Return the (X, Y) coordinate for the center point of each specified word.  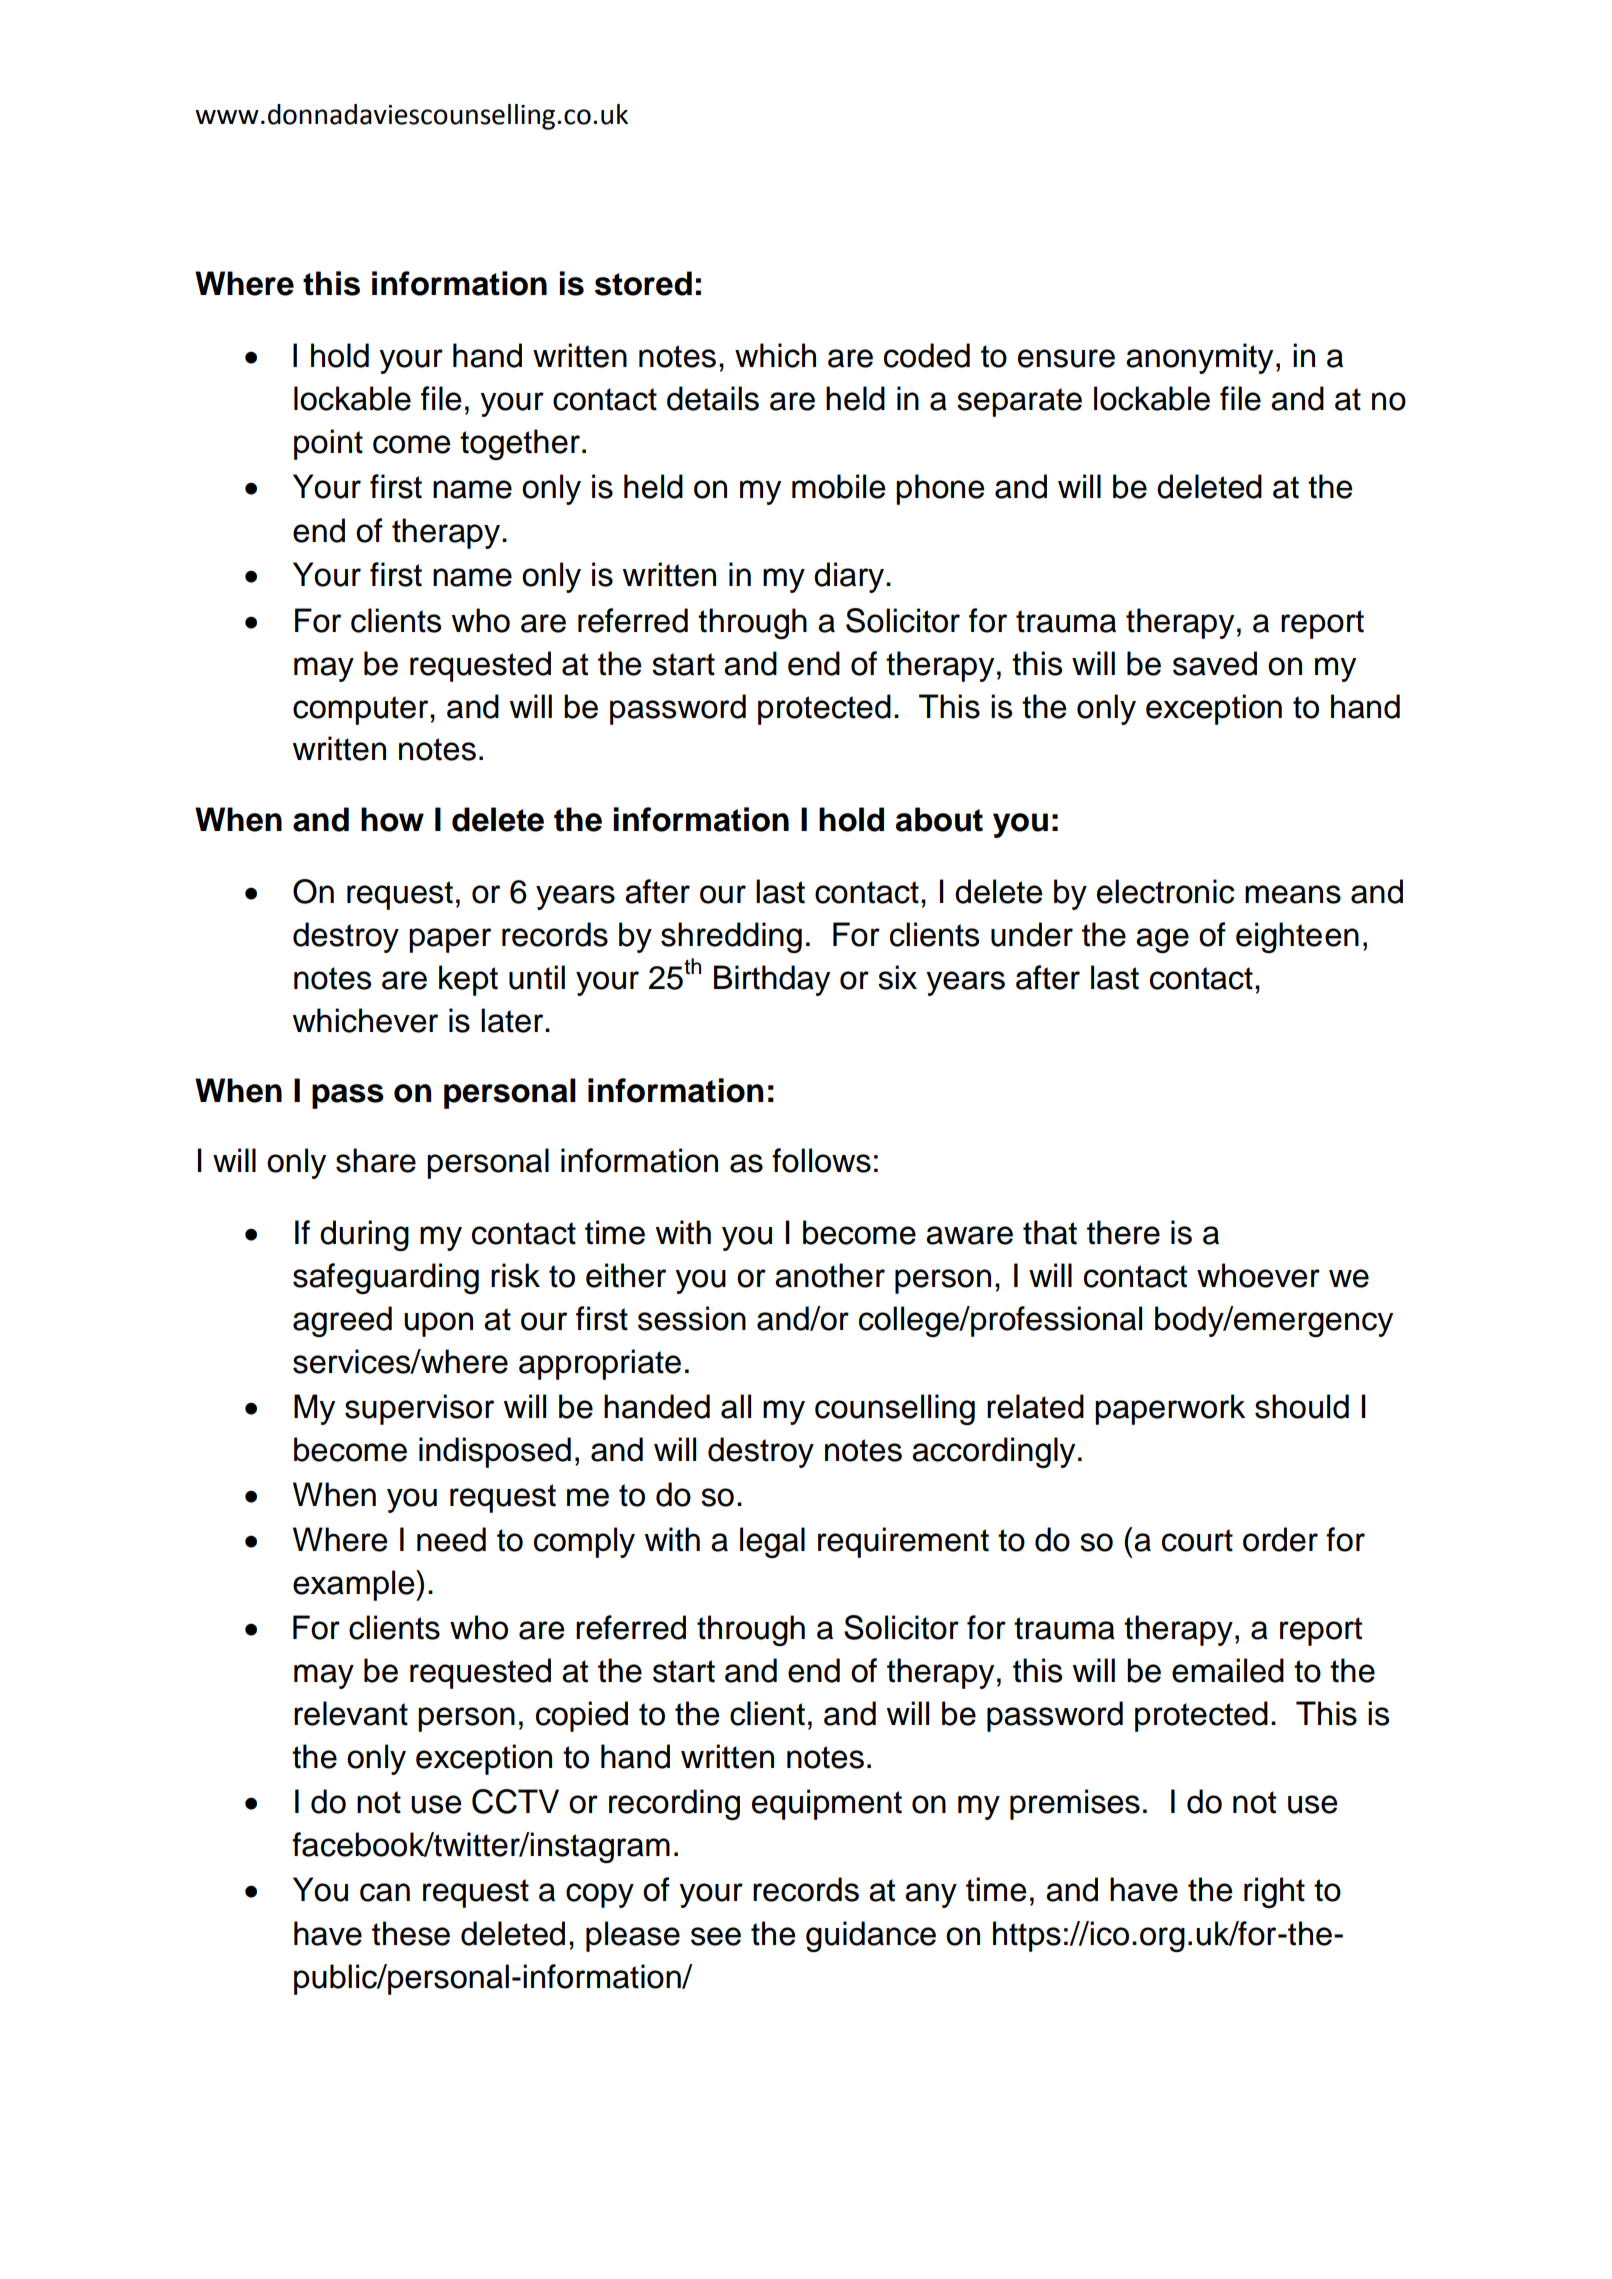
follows (821, 1160)
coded (927, 355)
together (520, 444)
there (1123, 1232)
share (376, 1160)
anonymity (1199, 358)
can (385, 1892)
